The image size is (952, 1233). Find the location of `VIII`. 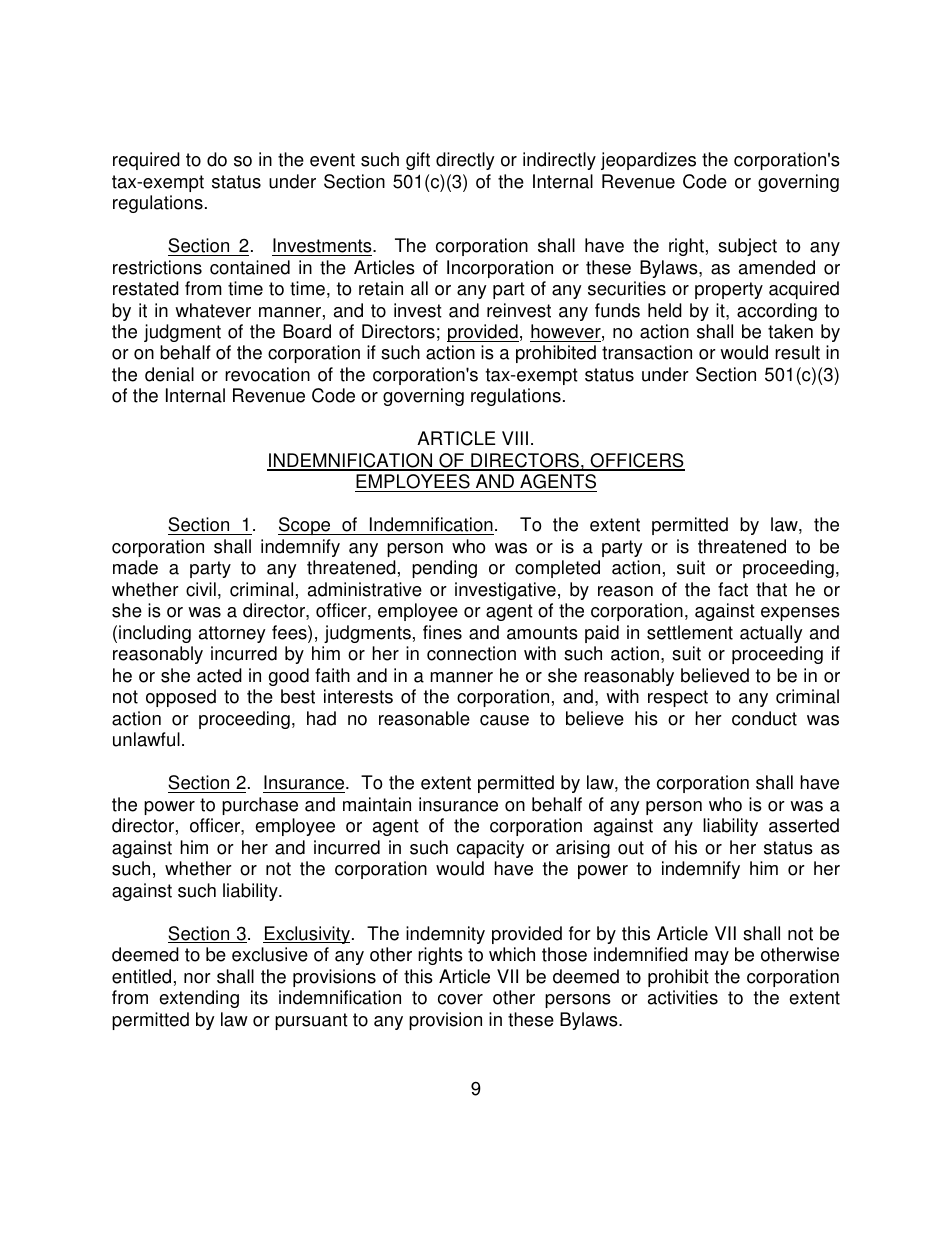

VIII is located at coordinates (515, 438).
